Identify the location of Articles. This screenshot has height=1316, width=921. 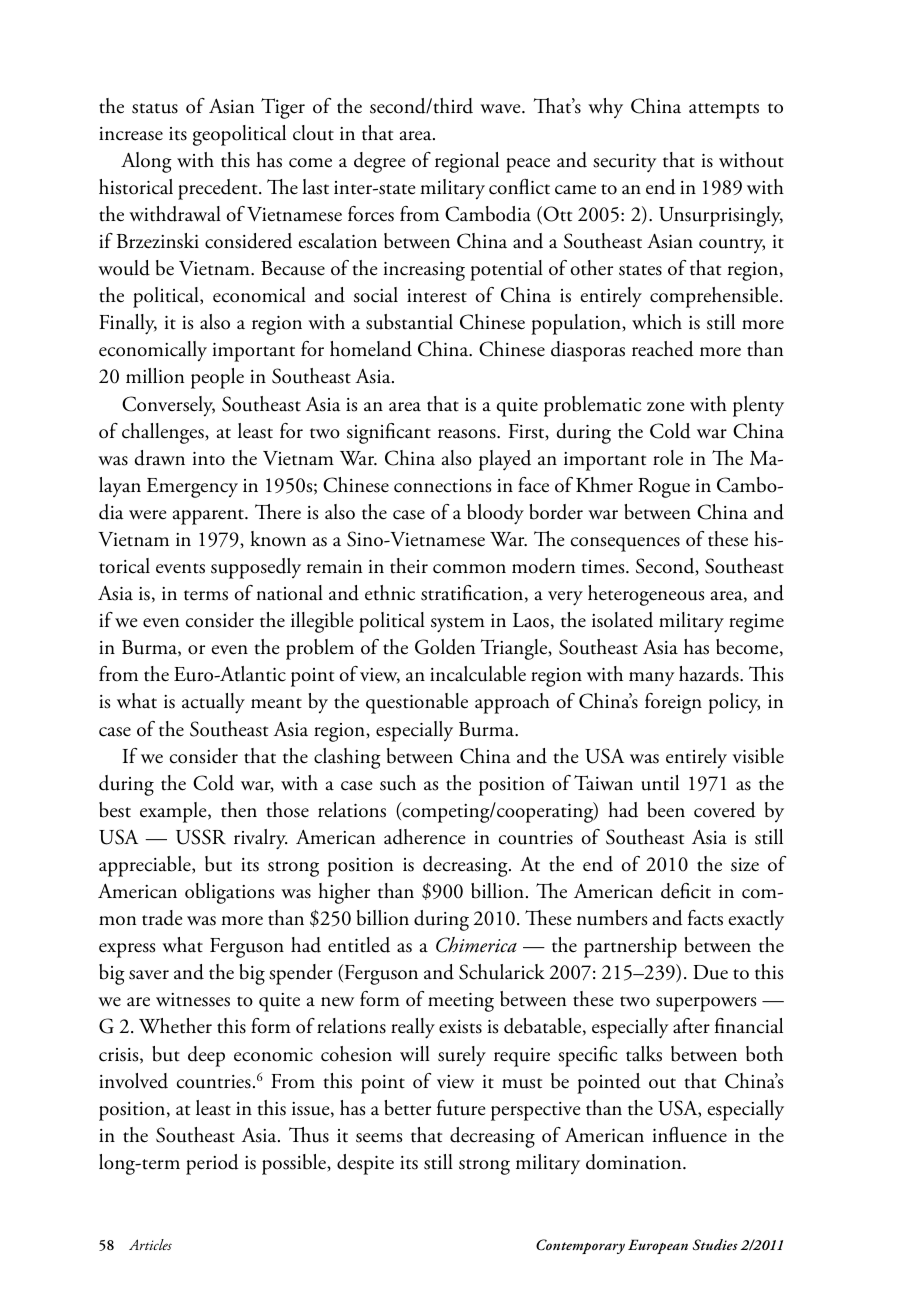
(150, 1244).
